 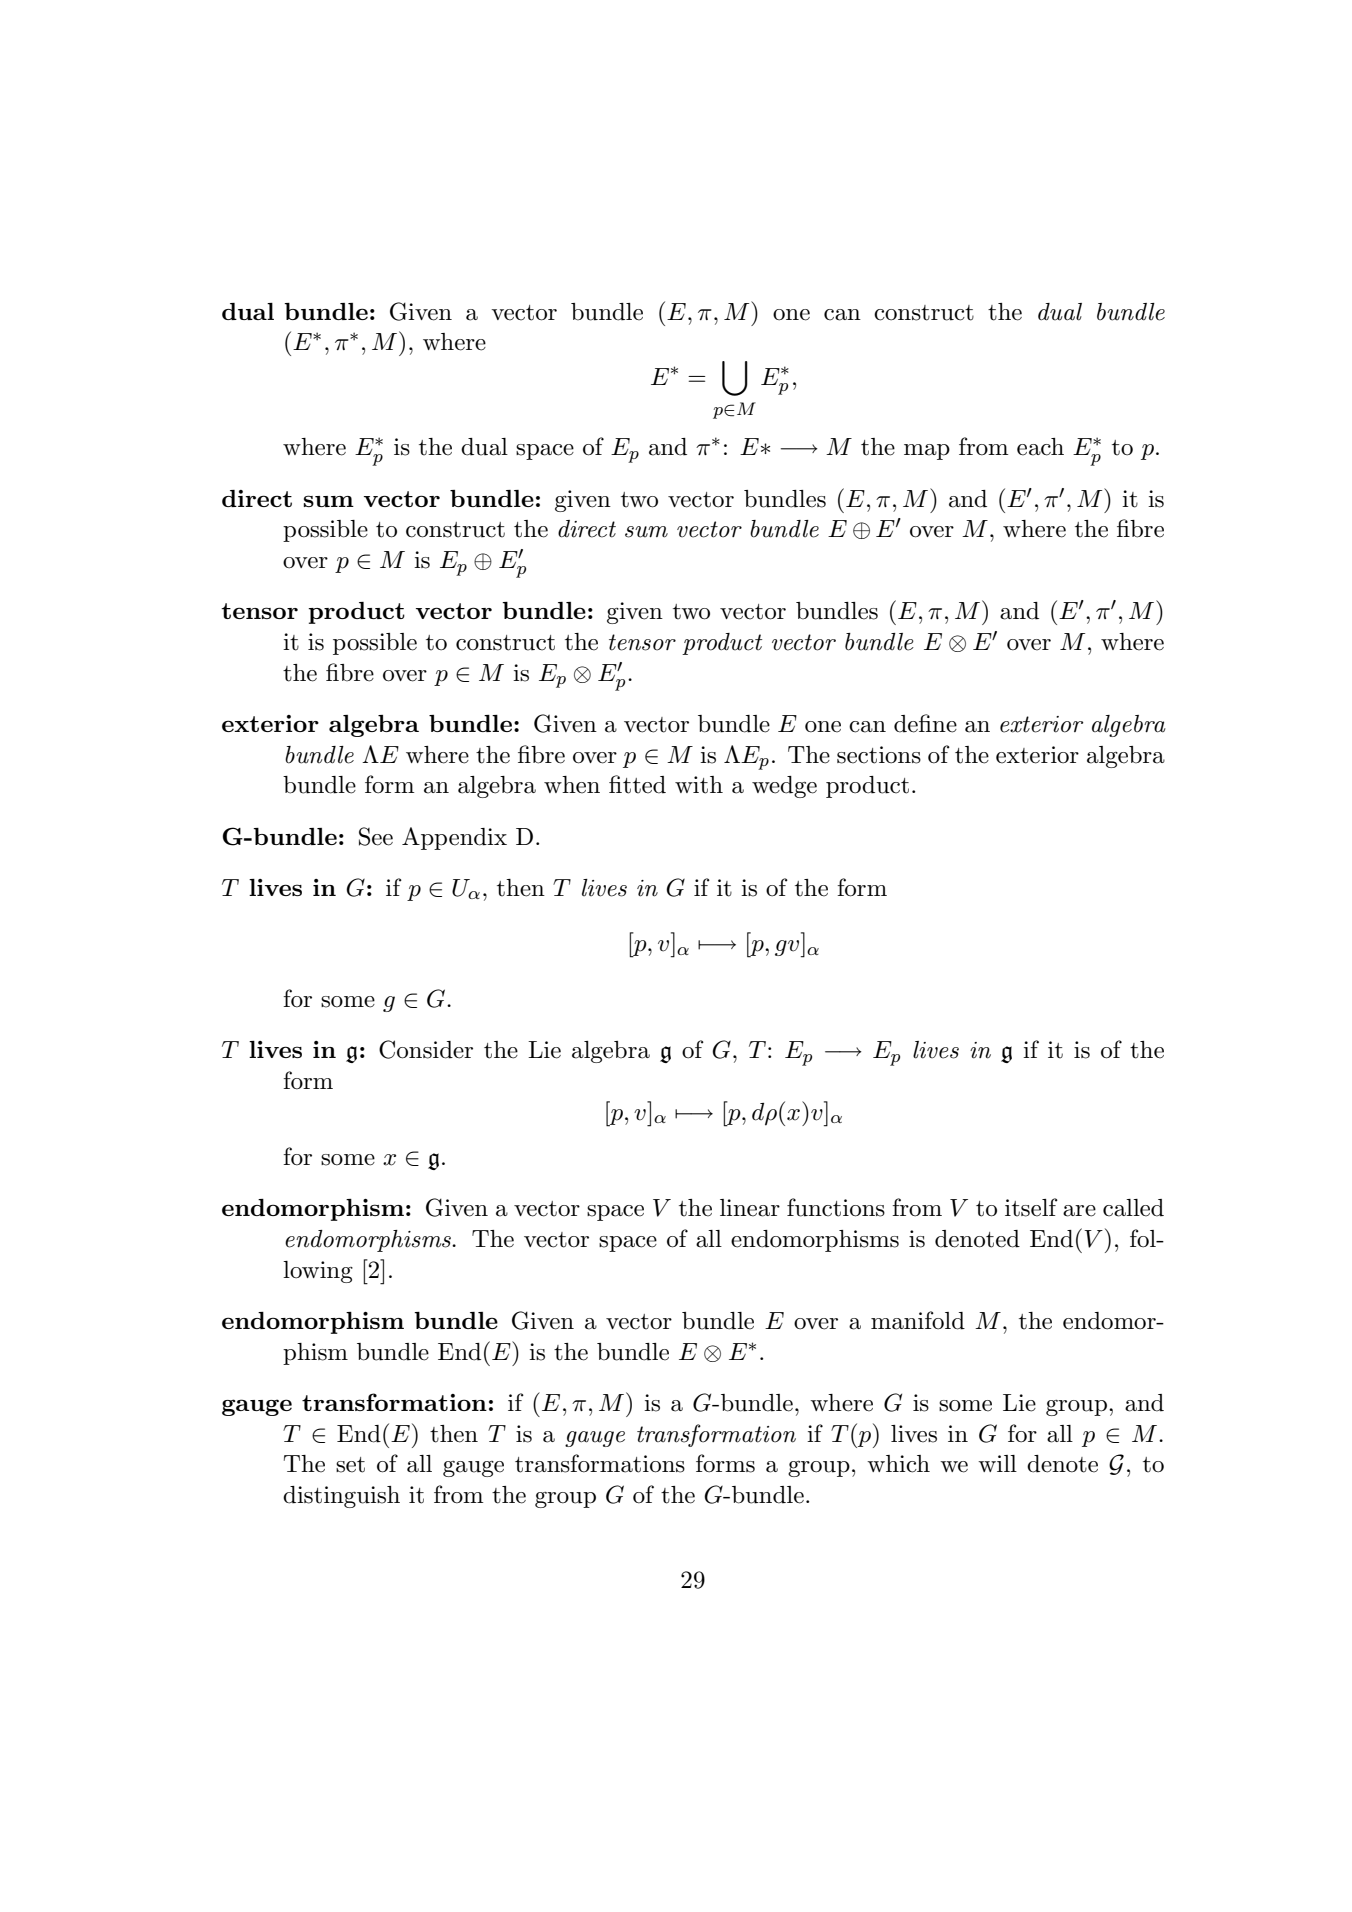 I want to click on itself, so click(x=1031, y=1207).
